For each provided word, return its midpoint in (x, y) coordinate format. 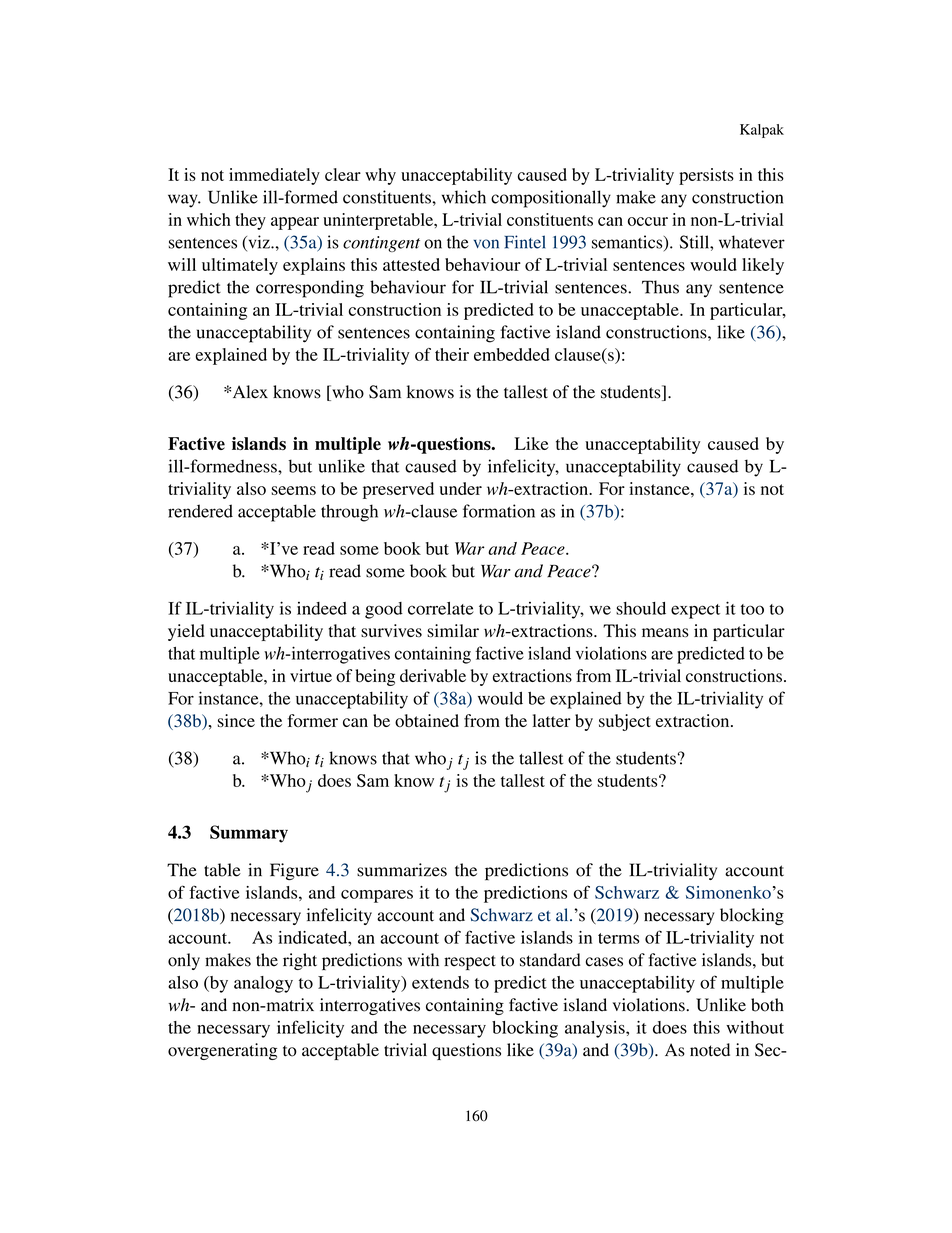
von (486, 244)
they (250, 221)
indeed (322, 608)
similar (453, 630)
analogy (263, 984)
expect (695, 611)
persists (706, 176)
